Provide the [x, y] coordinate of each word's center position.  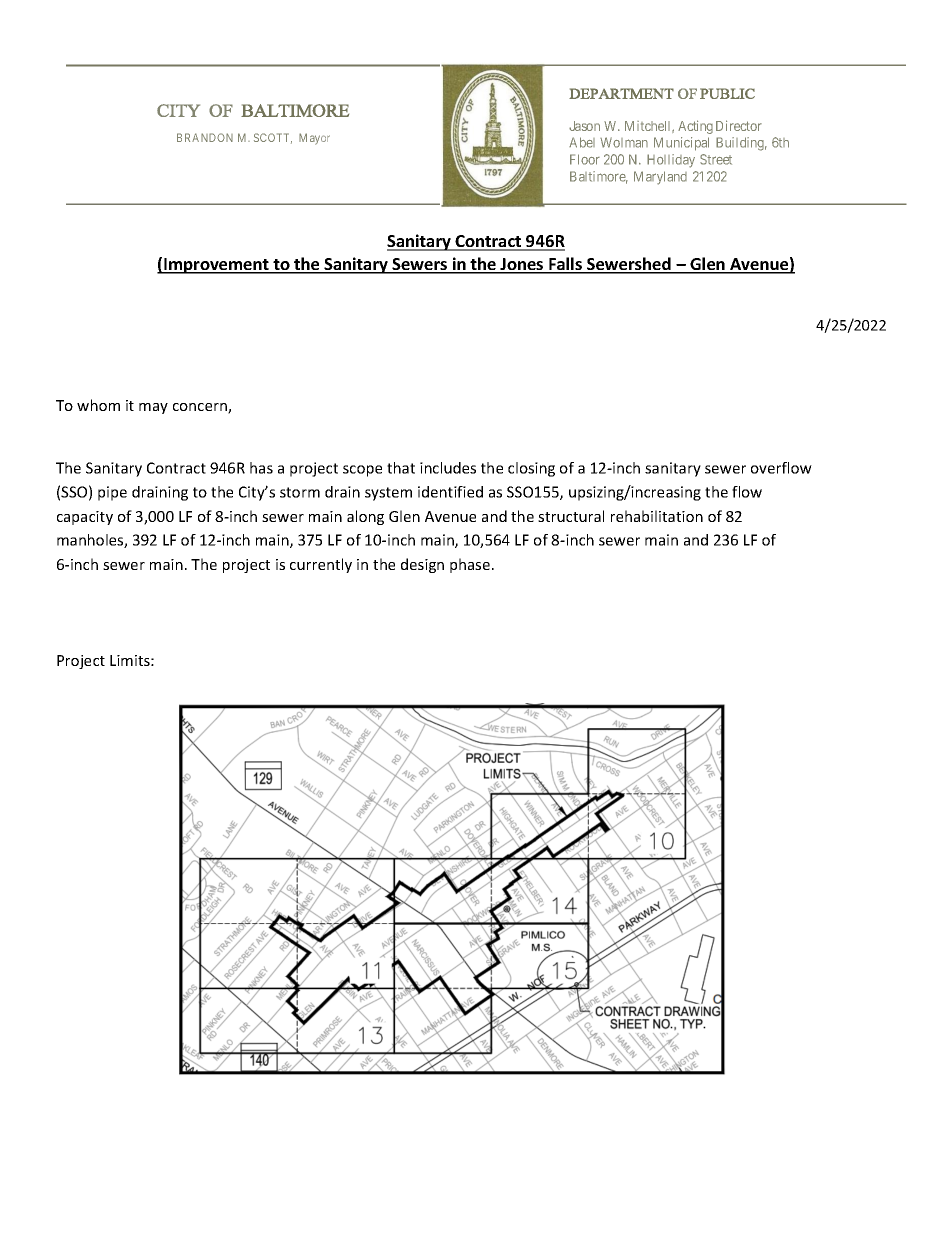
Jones [522, 265]
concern [201, 408]
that [401, 468]
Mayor [314, 139]
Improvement [216, 266]
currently [321, 565]
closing [531, 469]
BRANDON [205, 137]
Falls [565, 265]
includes [448, 468]
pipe [112, 493]
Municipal [681, 144]
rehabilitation [657, 516]
